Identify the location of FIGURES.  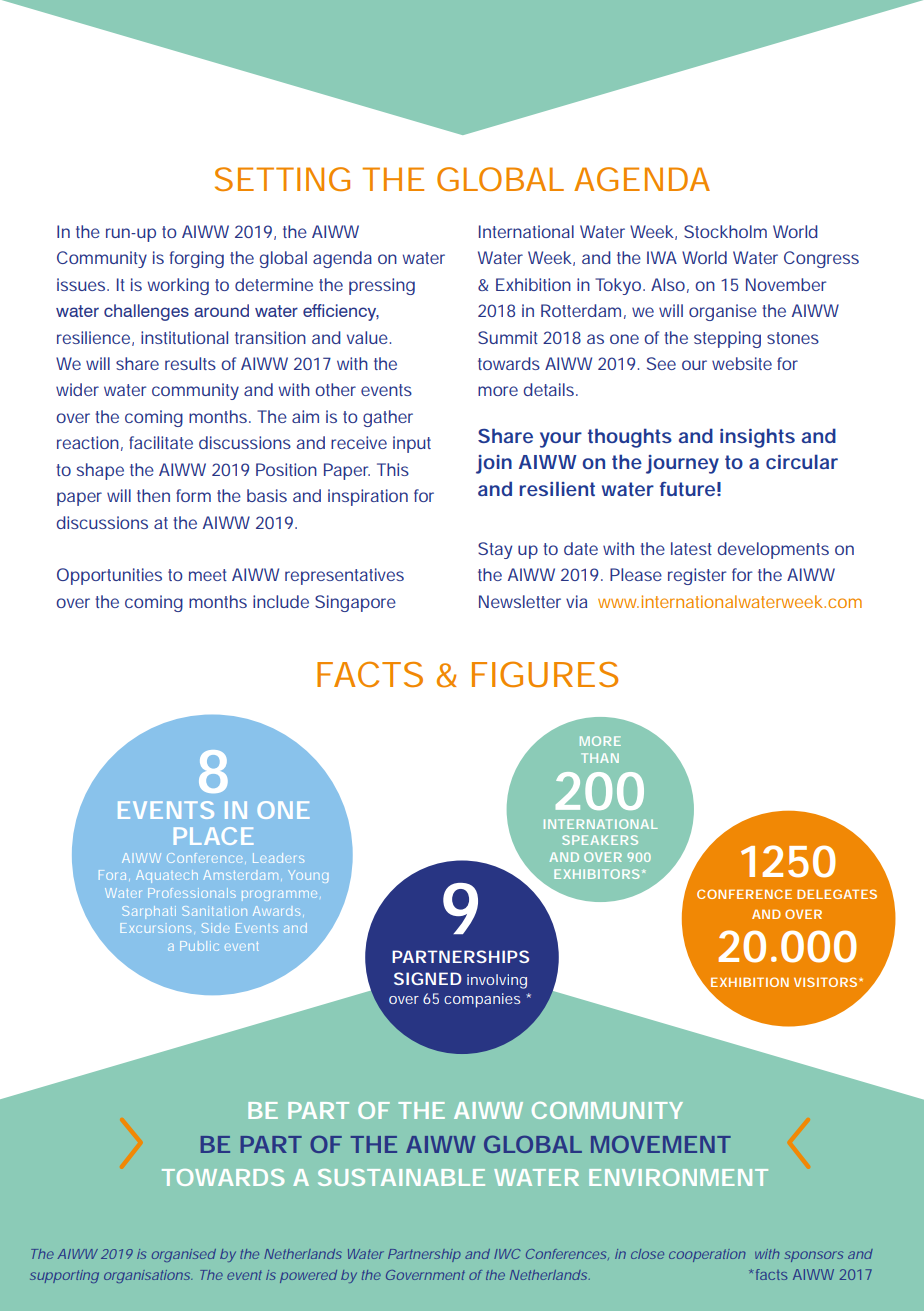
(545, 674).
